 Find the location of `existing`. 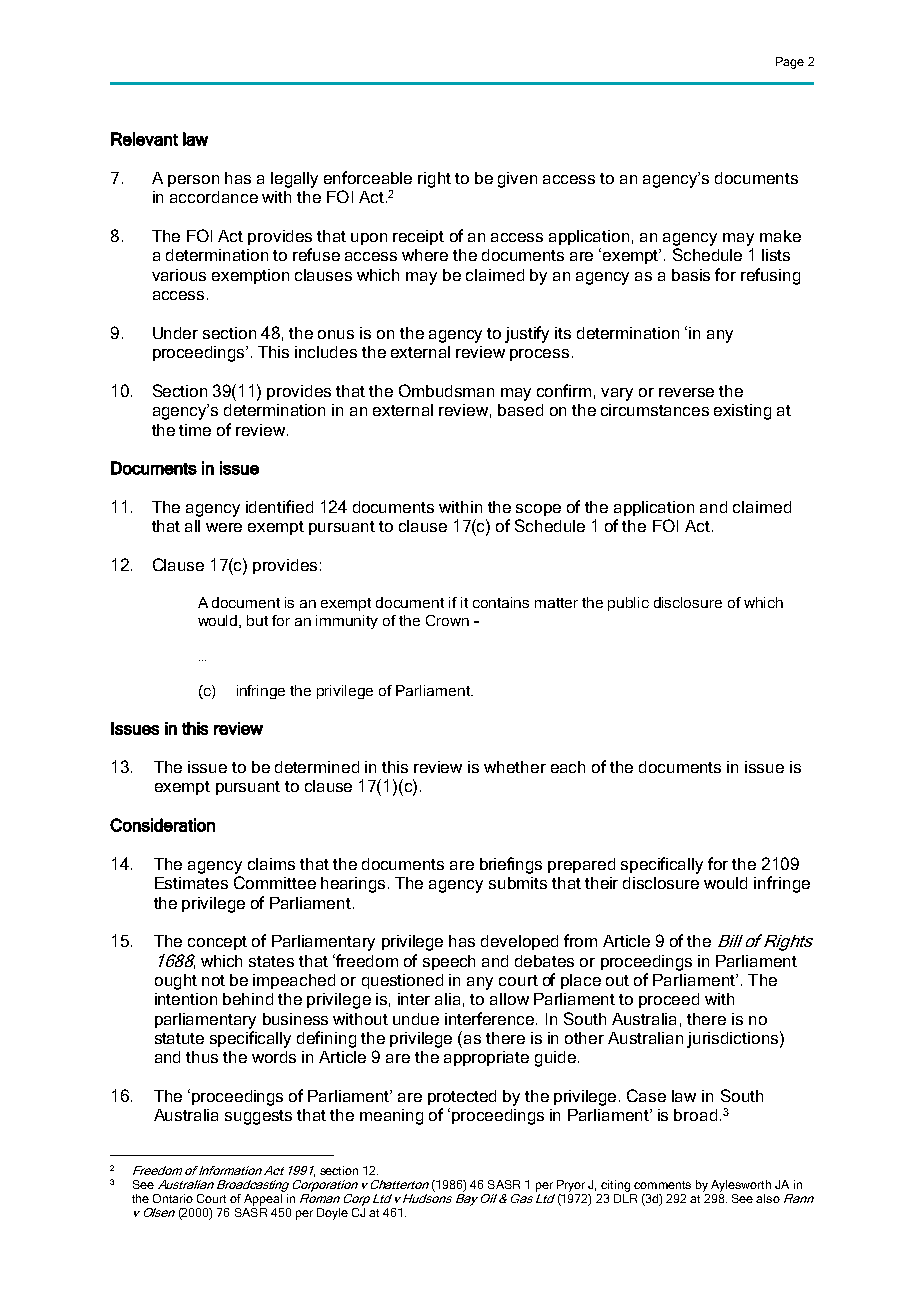

existing is located at coordinates (742, 412).
